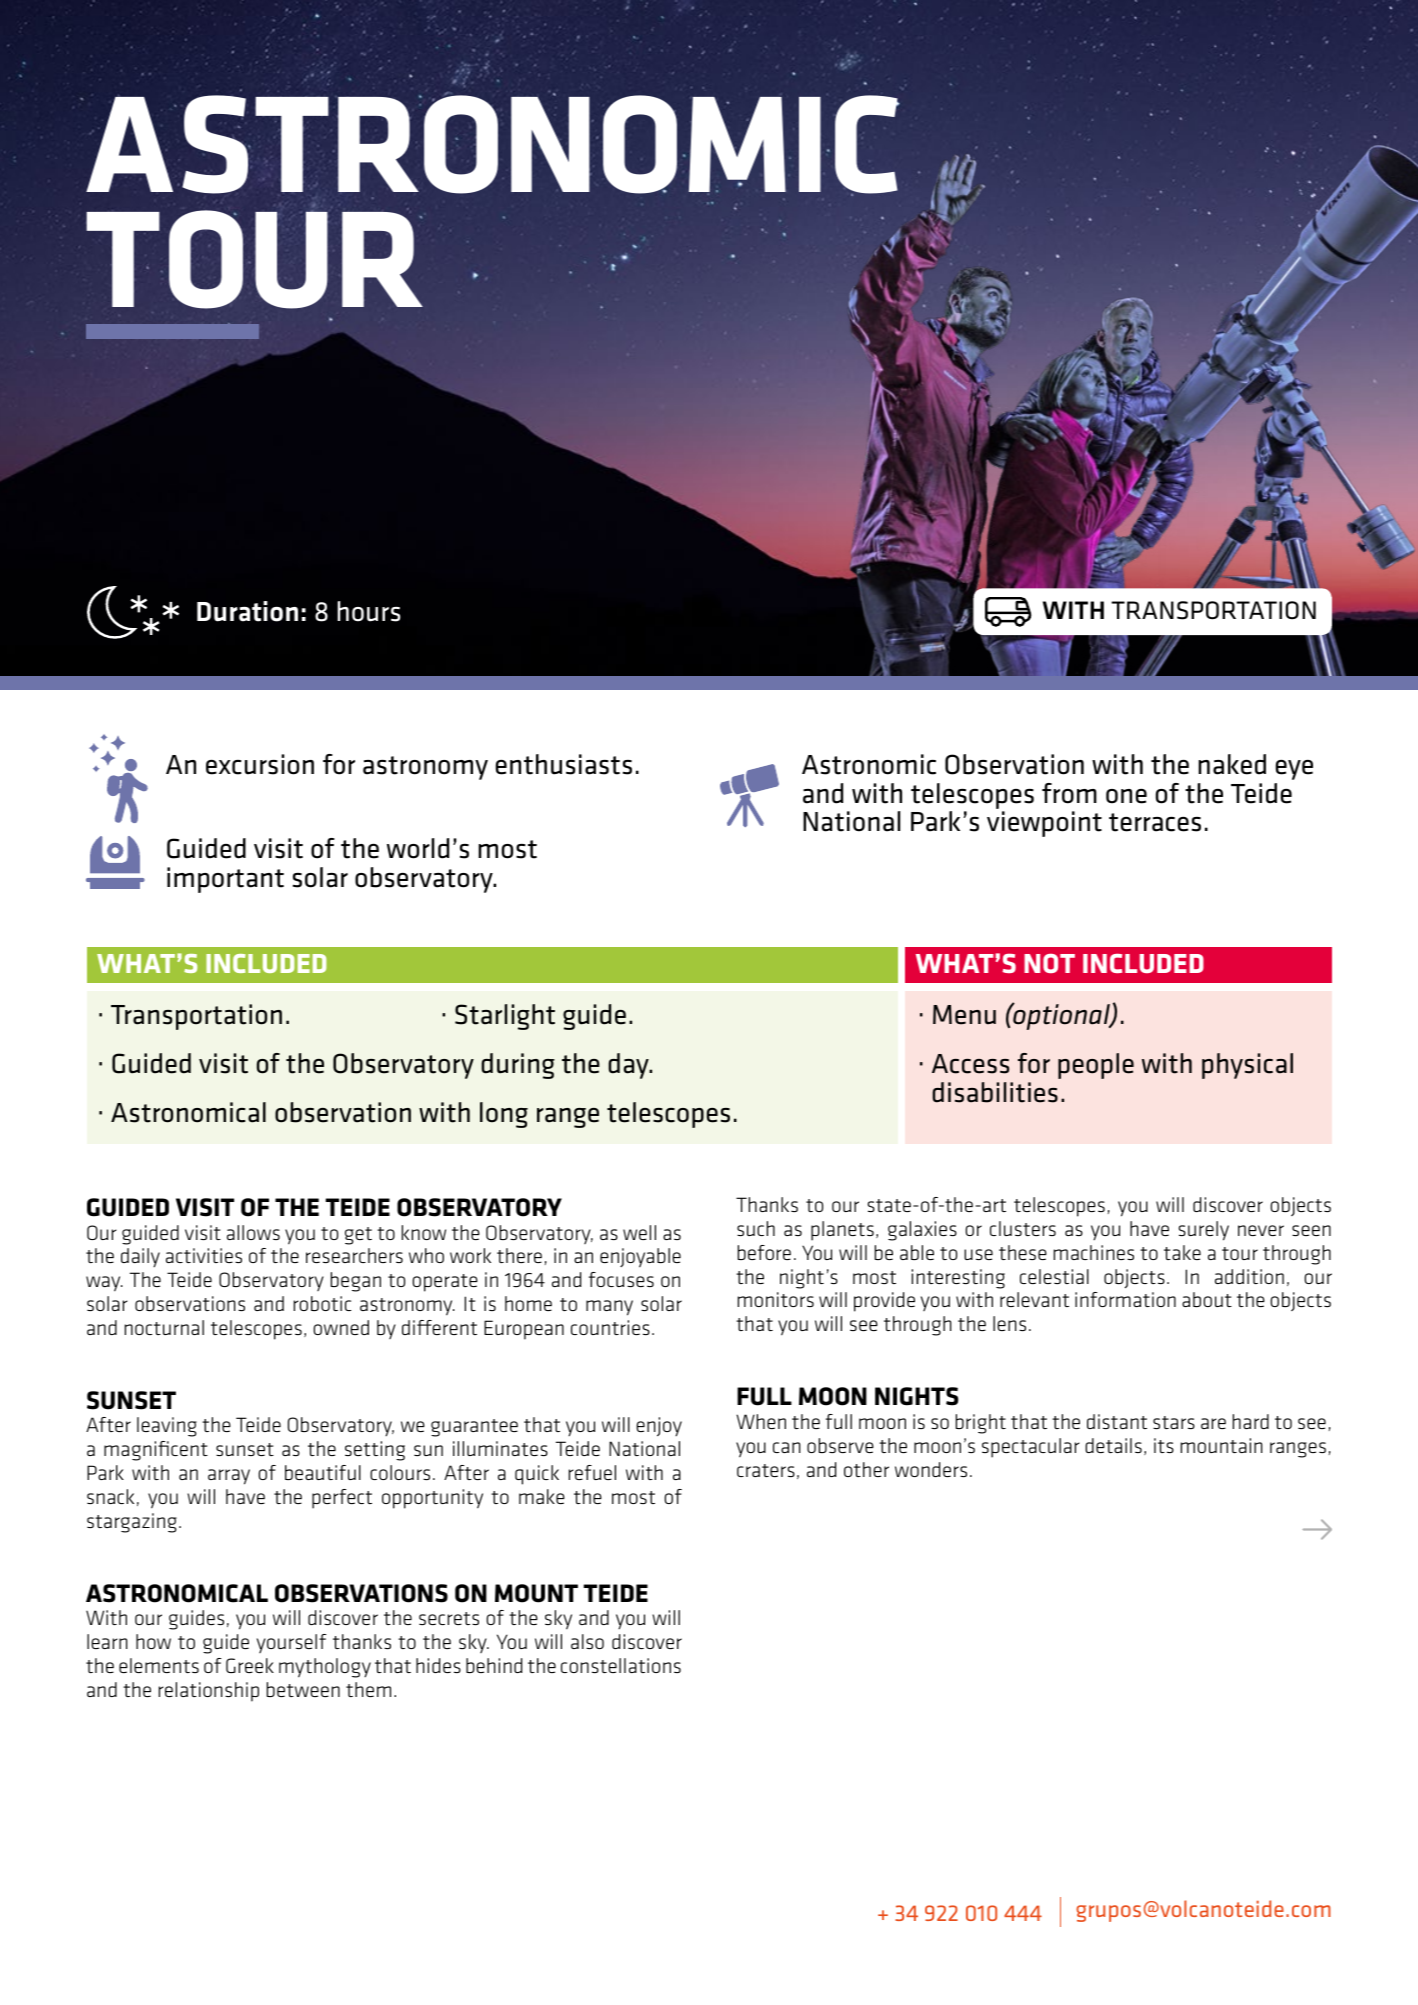 The height and width of the screenshot is (2005, 1418). Describe the element at coordinates (1232, 764) in the screenshot. I see `naked` at that location.
